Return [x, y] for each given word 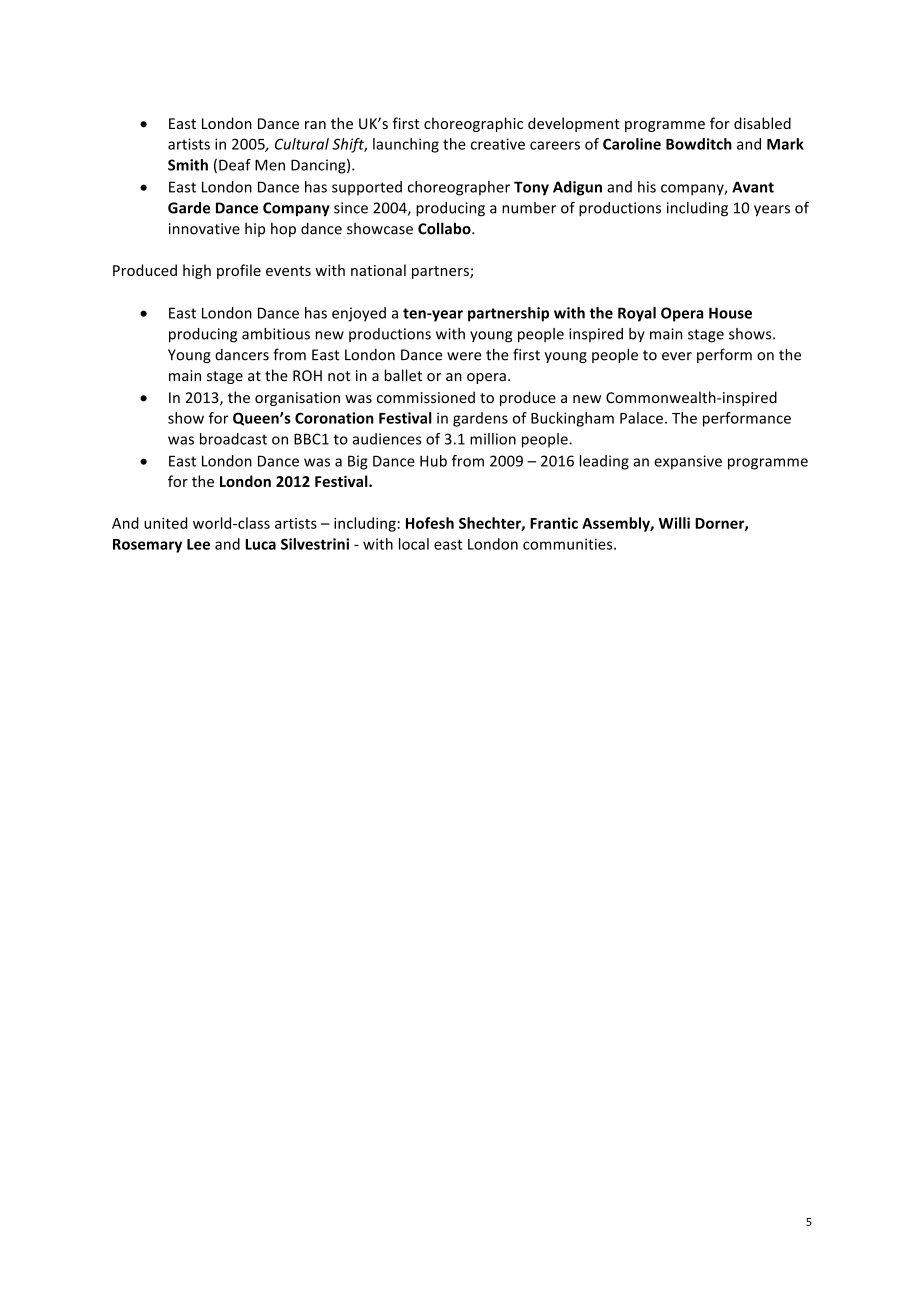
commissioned [426, 397]
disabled [762, 123]
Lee [198, 544]
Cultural [302, 144]
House [730, 313]
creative [498, 144]
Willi [674, 523]
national [378, 270]
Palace [641, 418]
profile [239, 271]
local [414, 544]
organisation [297, 399]
